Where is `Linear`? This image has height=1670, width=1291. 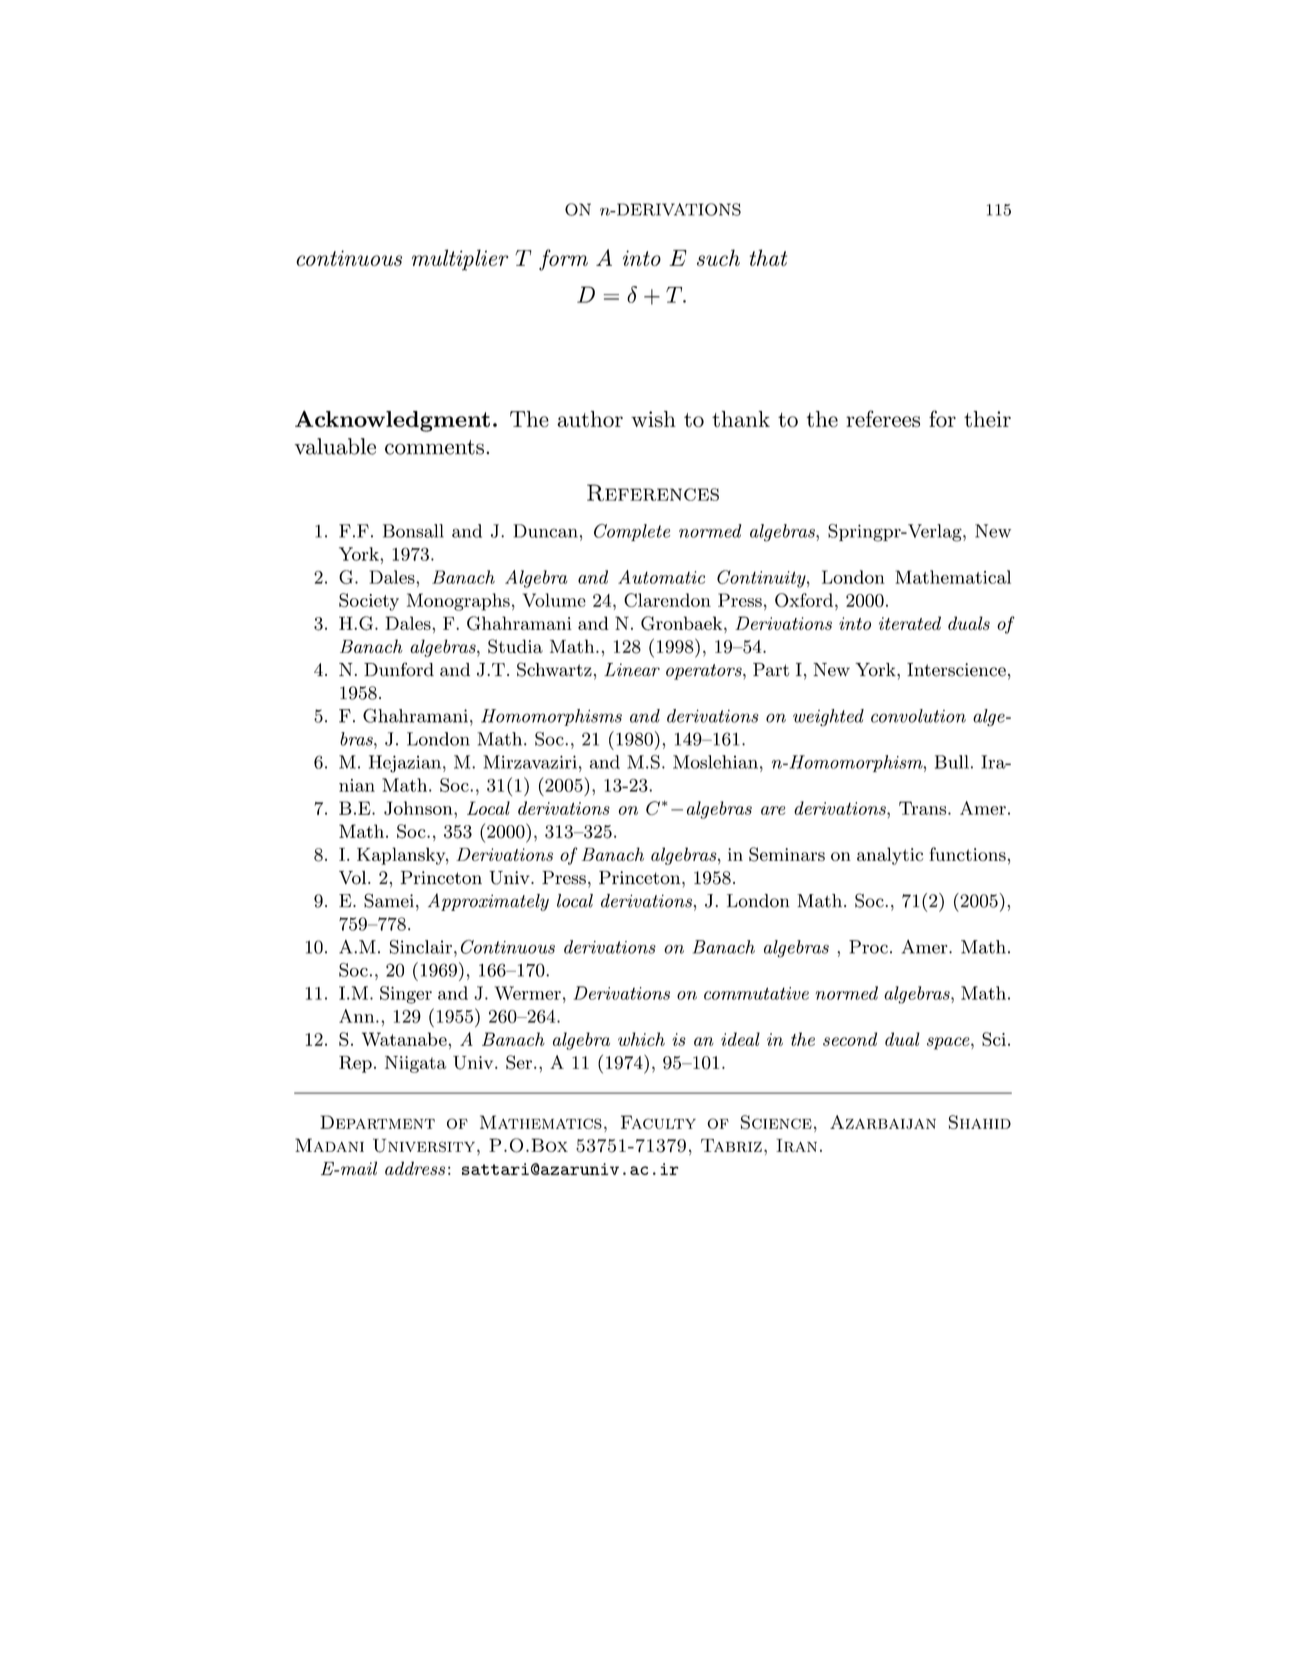 Linear is located at coordinates (632, 670).
